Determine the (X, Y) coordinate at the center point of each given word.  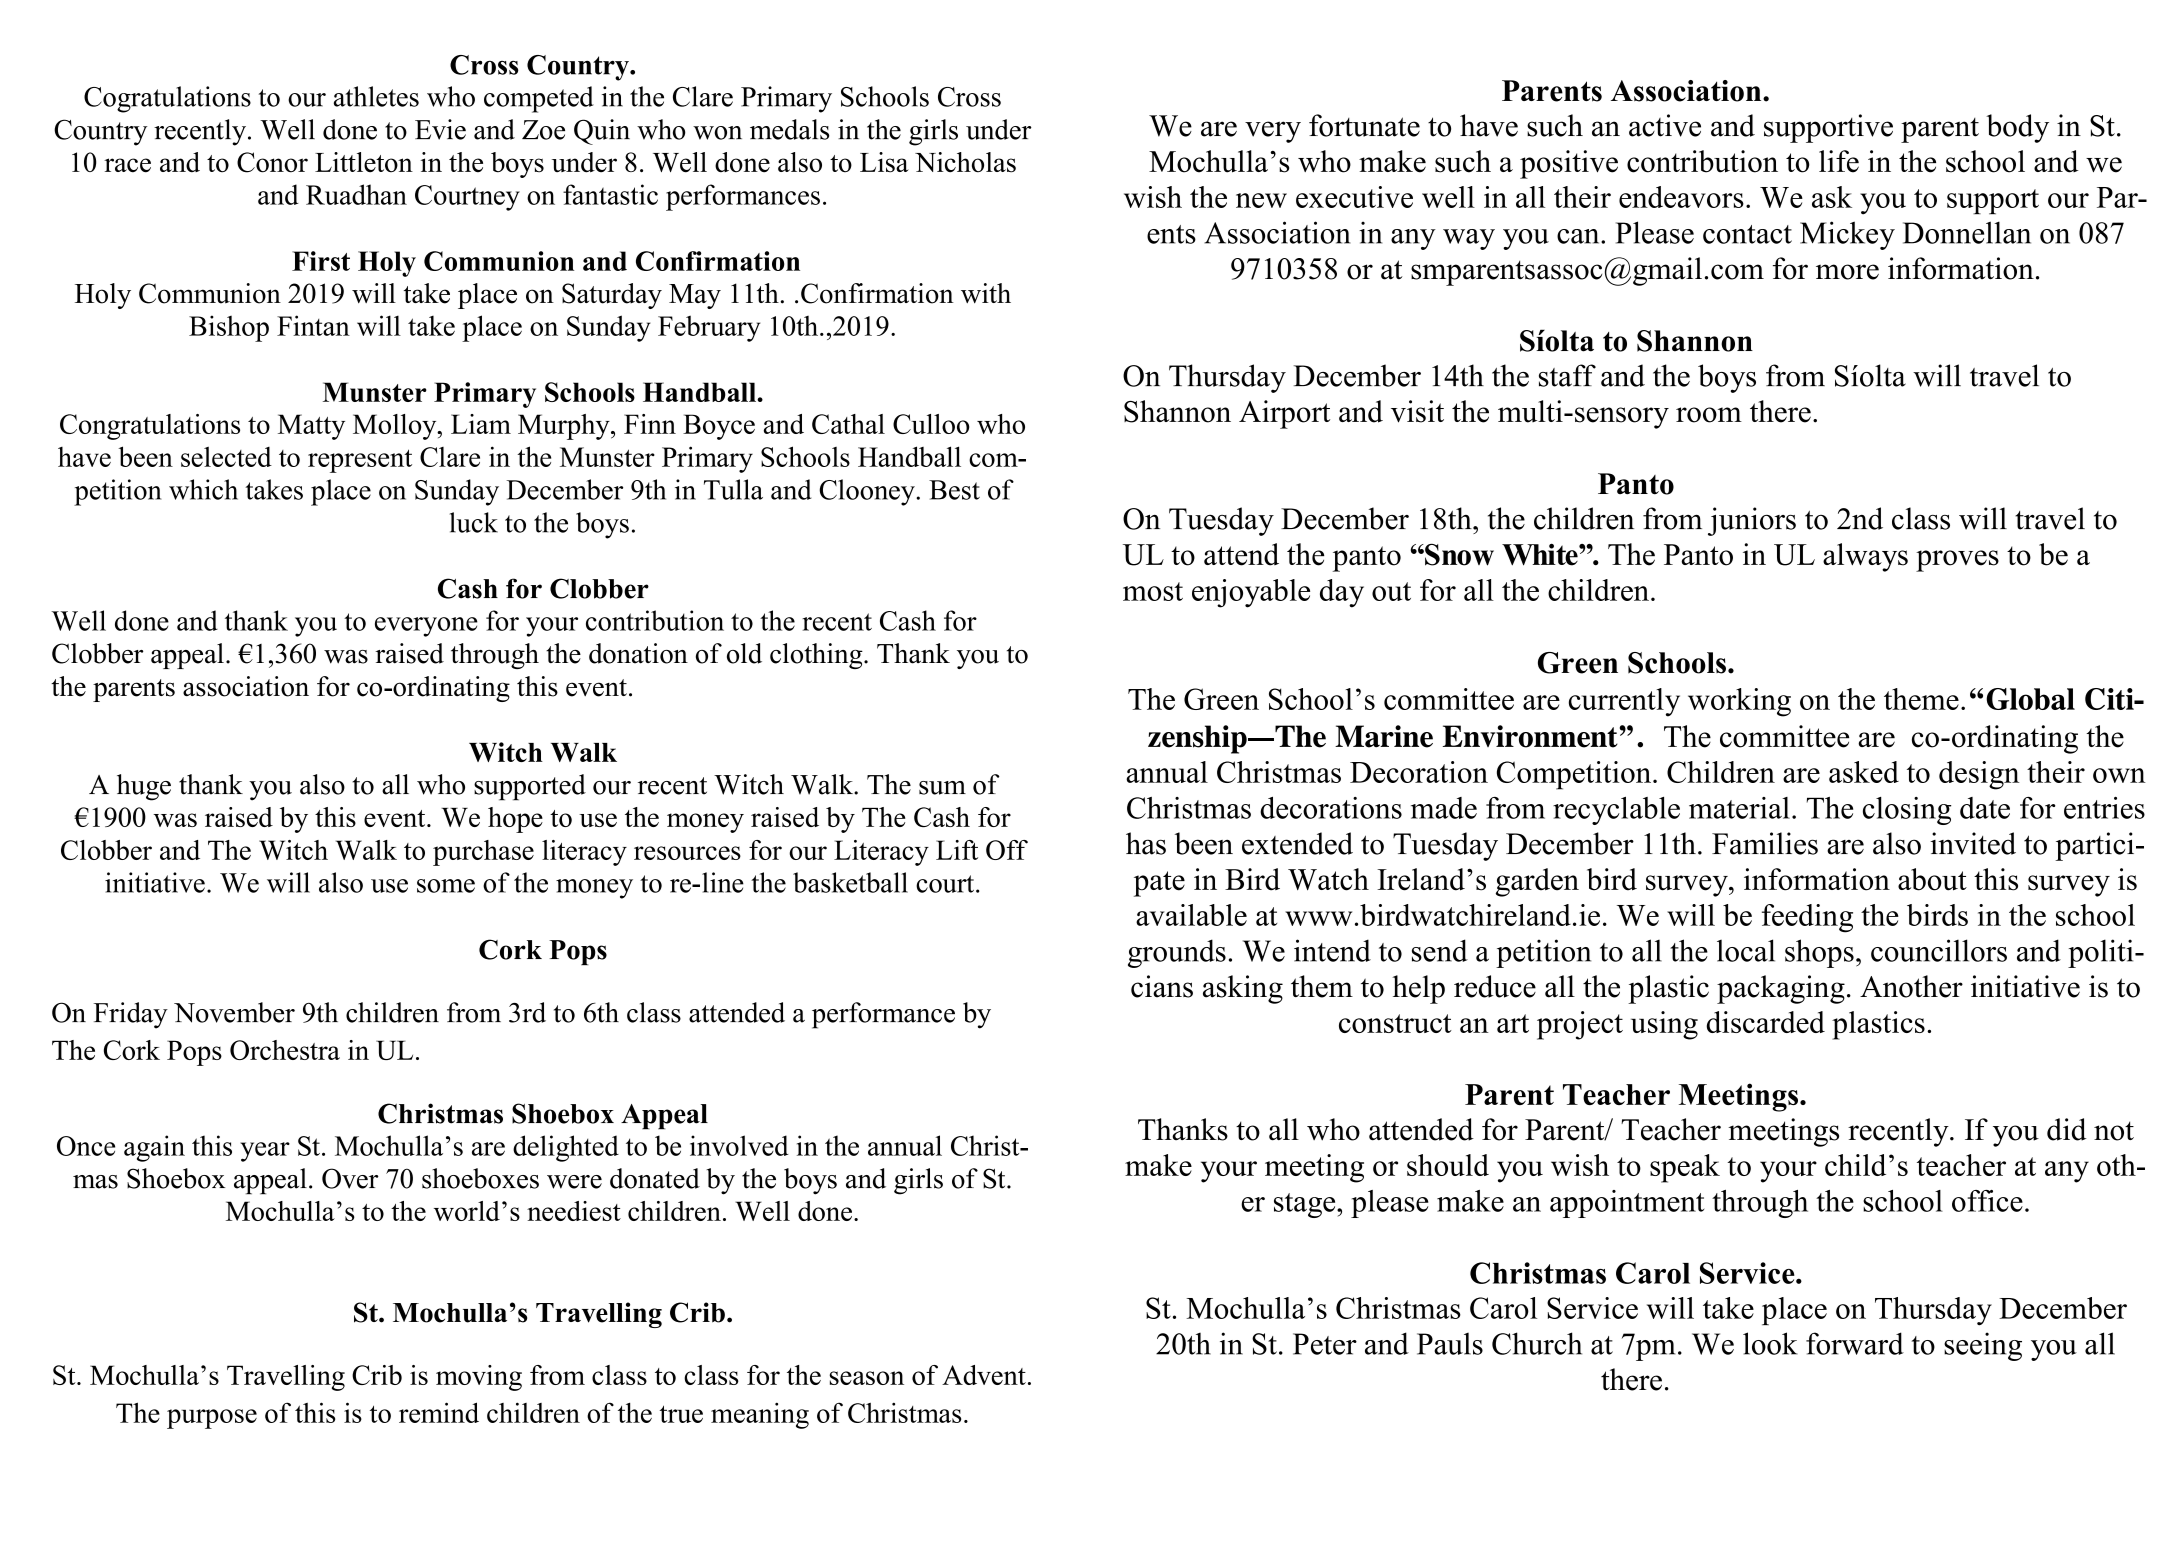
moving (479, 1378)
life (1839, 161)
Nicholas (965, 162)
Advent (984, 1375)
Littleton (364, 162)
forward (1855, 1343)
